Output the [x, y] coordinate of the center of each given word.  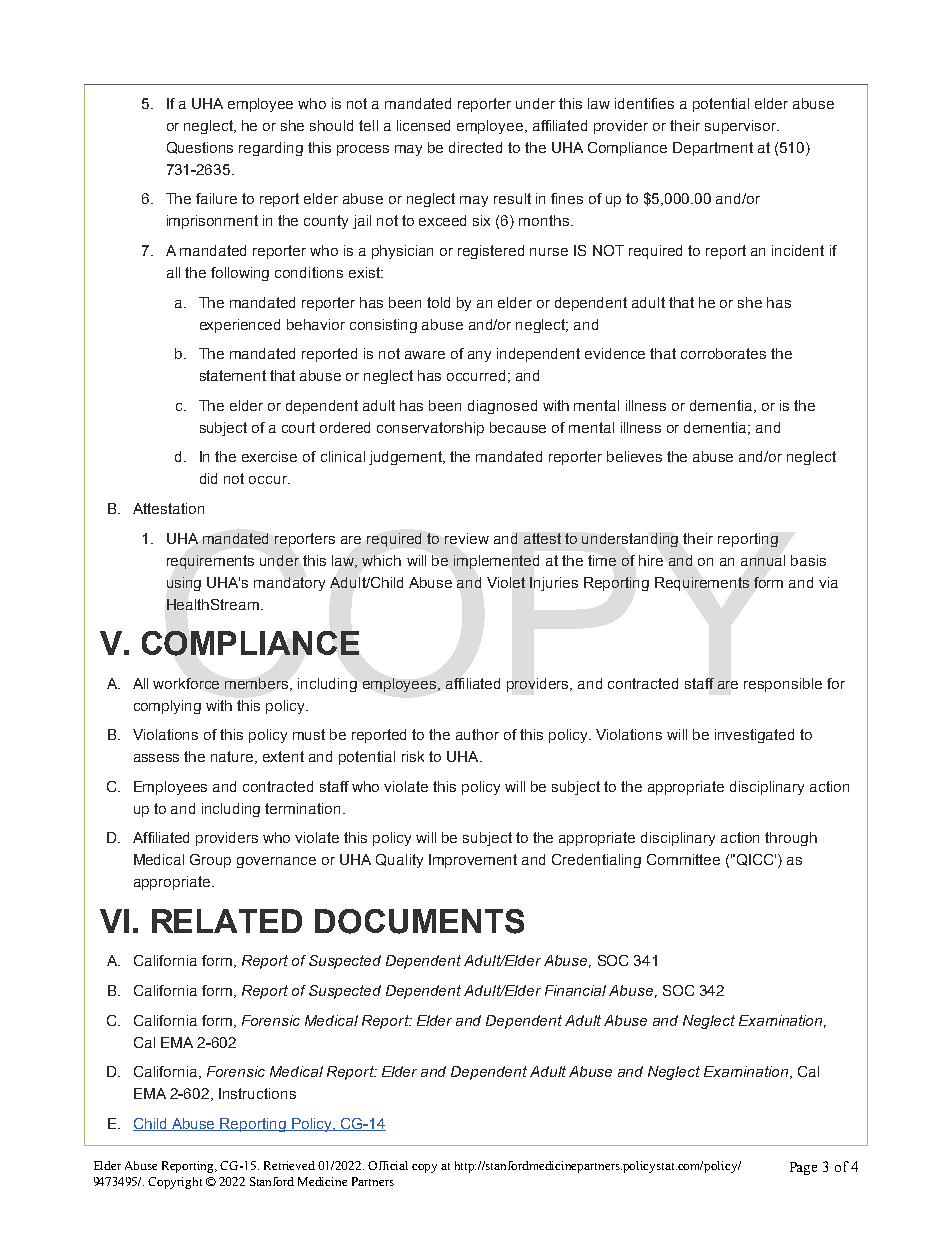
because [518, 427]
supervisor [742, 127]
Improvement [473, 861]
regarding [271, 149]
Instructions [257, 1093]
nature [233, 757]
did [208, 478]
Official [388, 1165]
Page [803, 1168]
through [791, 839]
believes [634, 456]
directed [475, 147]
